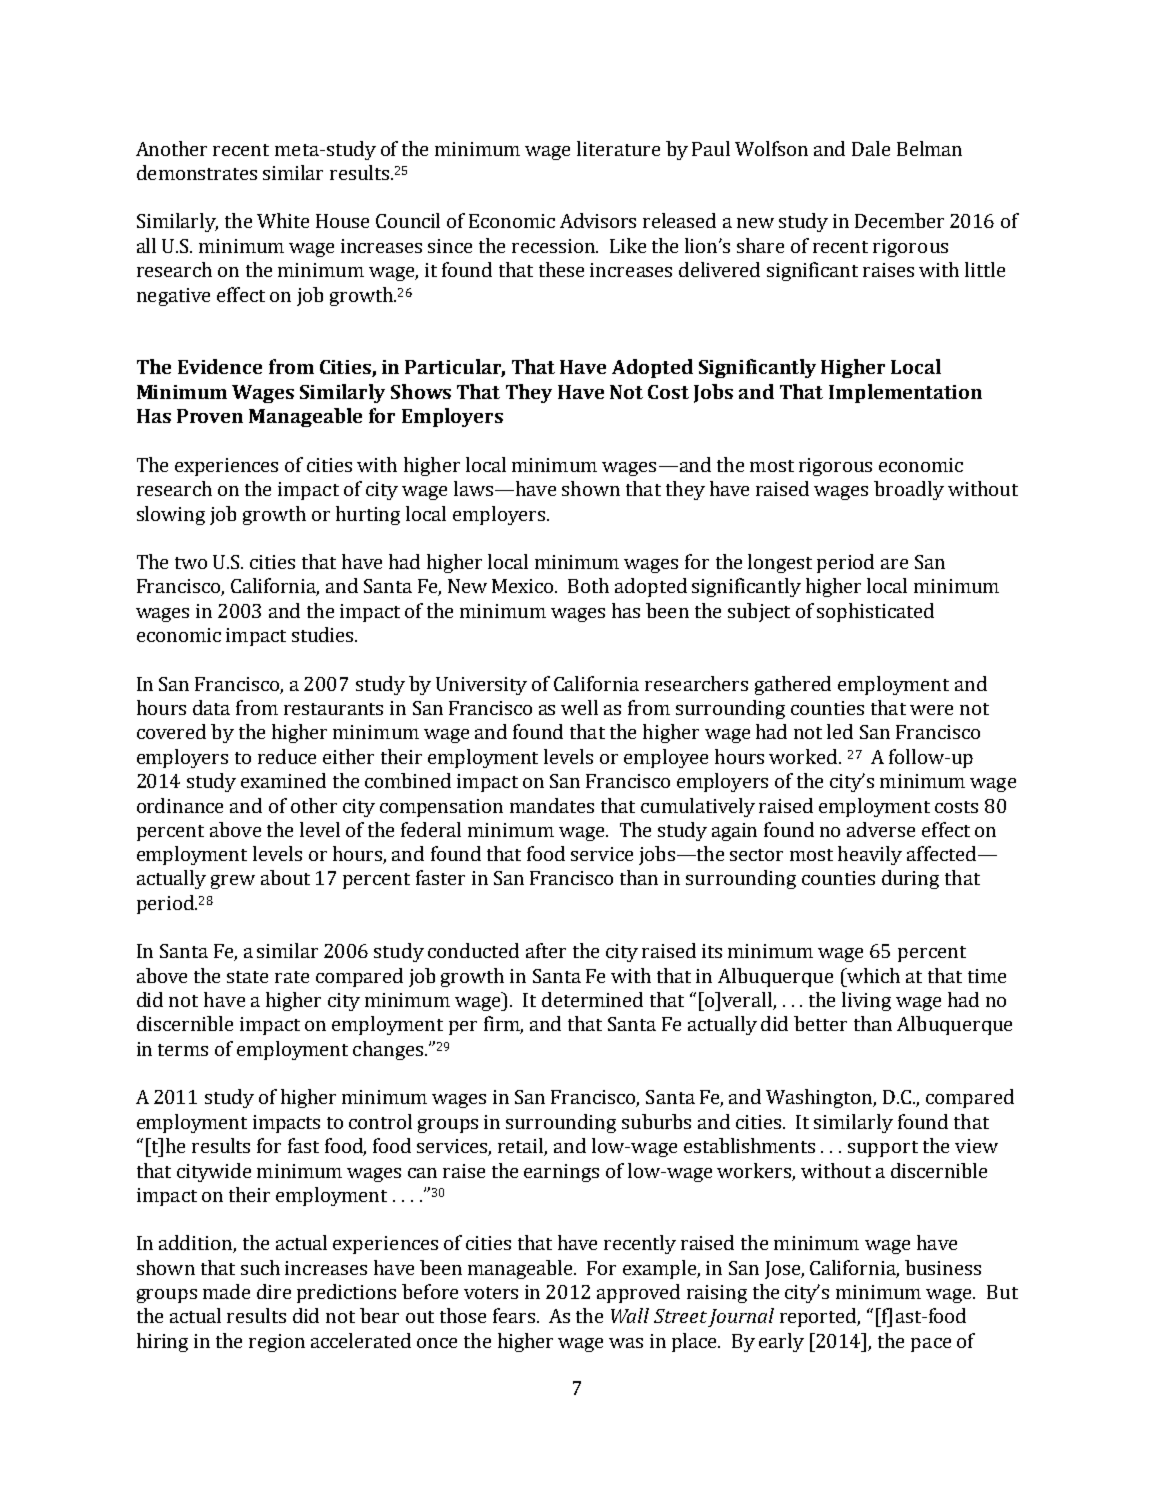 The height and width of the screenshot is (1494, 1154). What do you see at coordinates (579, 707) in the screenshot?
I see `well` at bounding box center [579, 707].
